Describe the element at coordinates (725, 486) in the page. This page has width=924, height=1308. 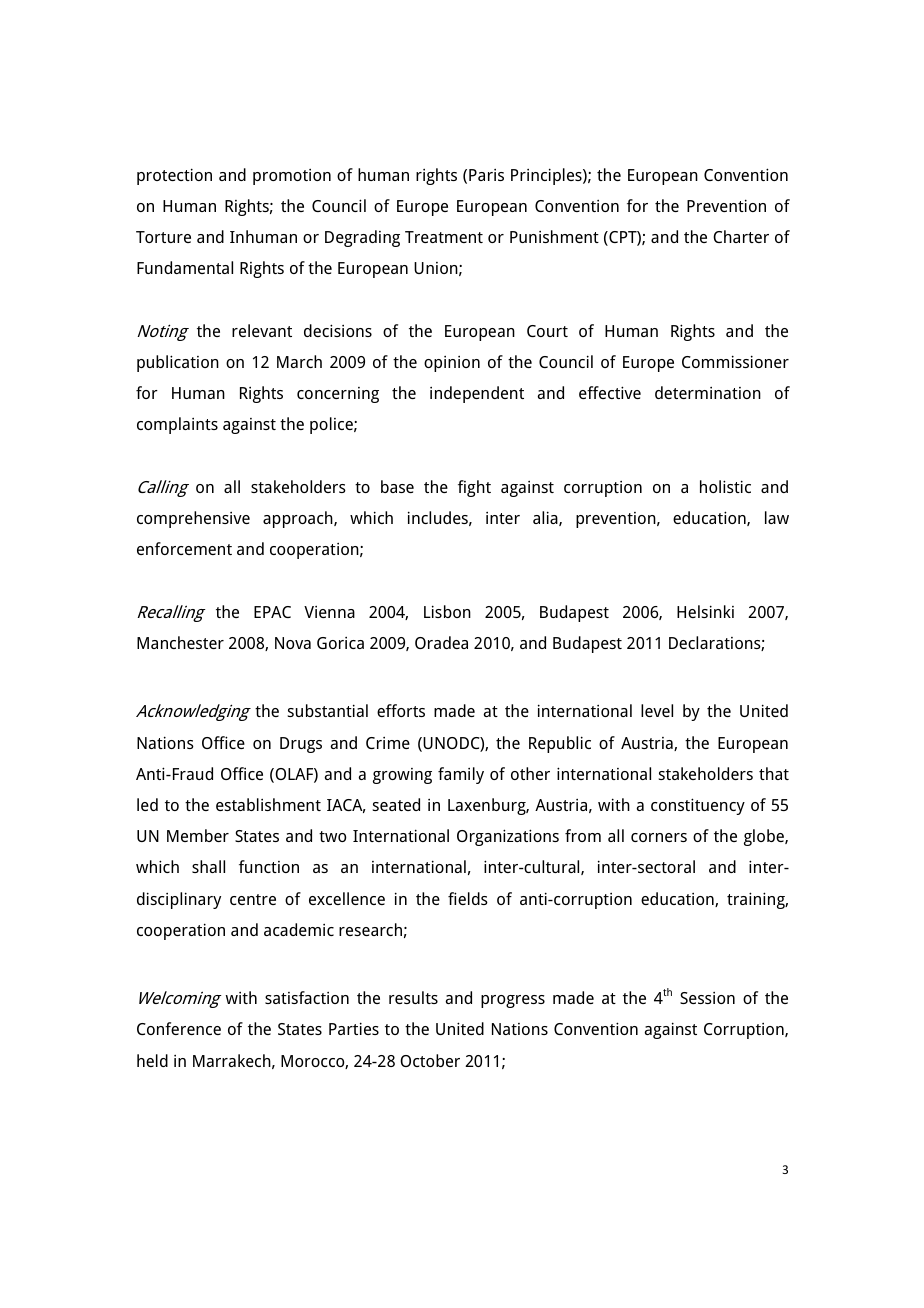
I see `holistic` at that location.
